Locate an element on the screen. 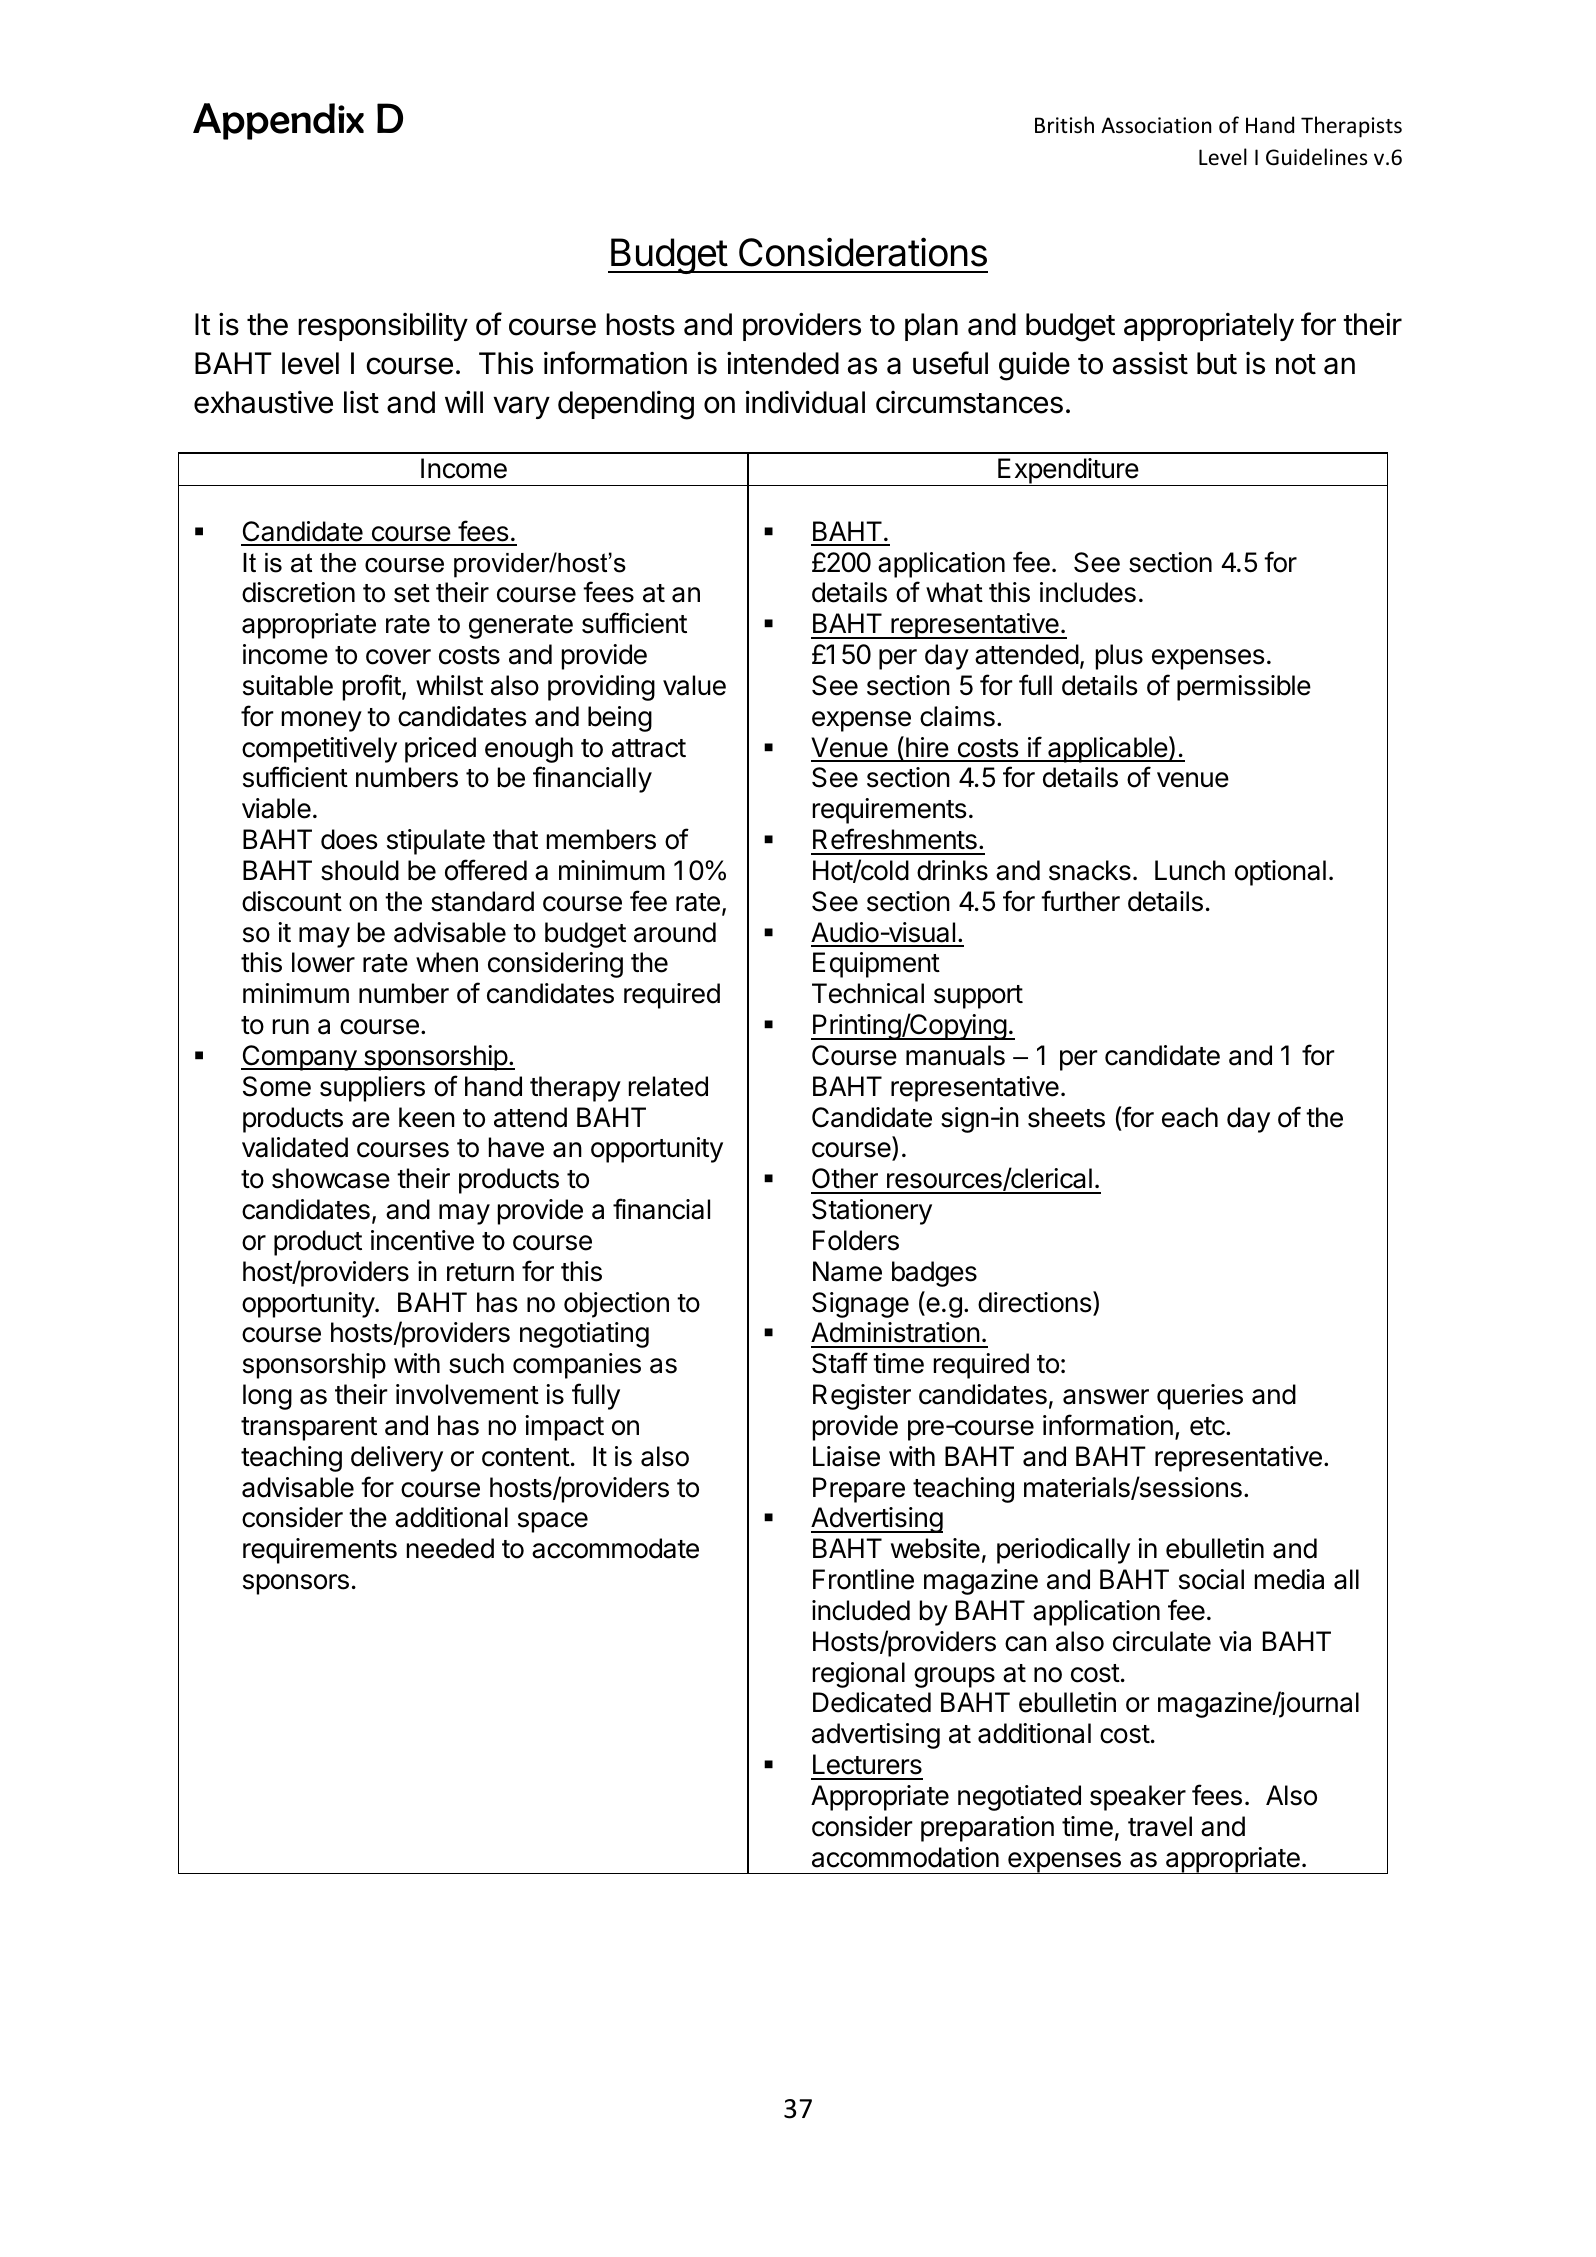 The image size is (1596, 2257). needed is located at coordinates (450, 1548).
